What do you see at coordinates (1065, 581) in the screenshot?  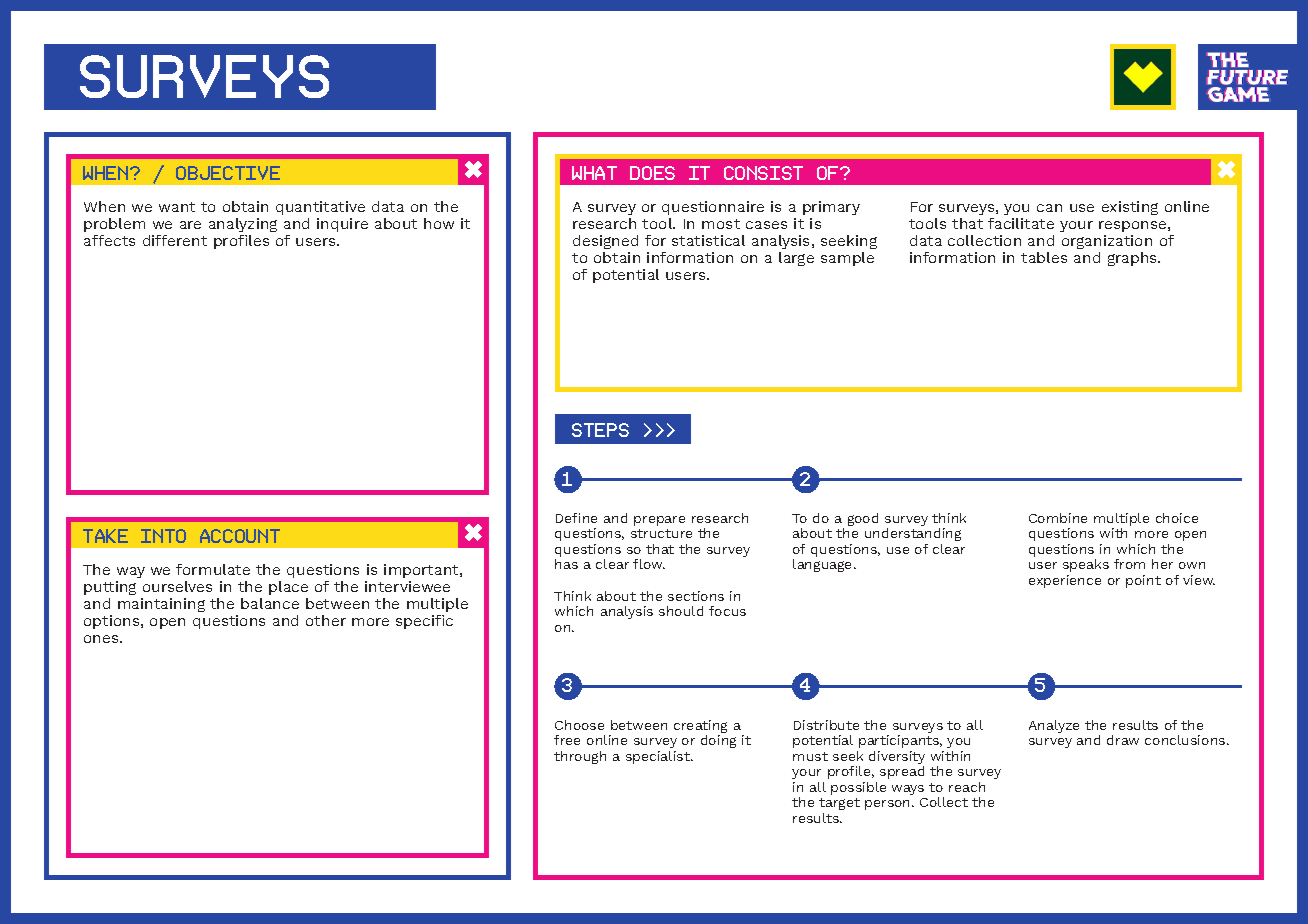 I see `experience` at bounding box center [1065, 581].
